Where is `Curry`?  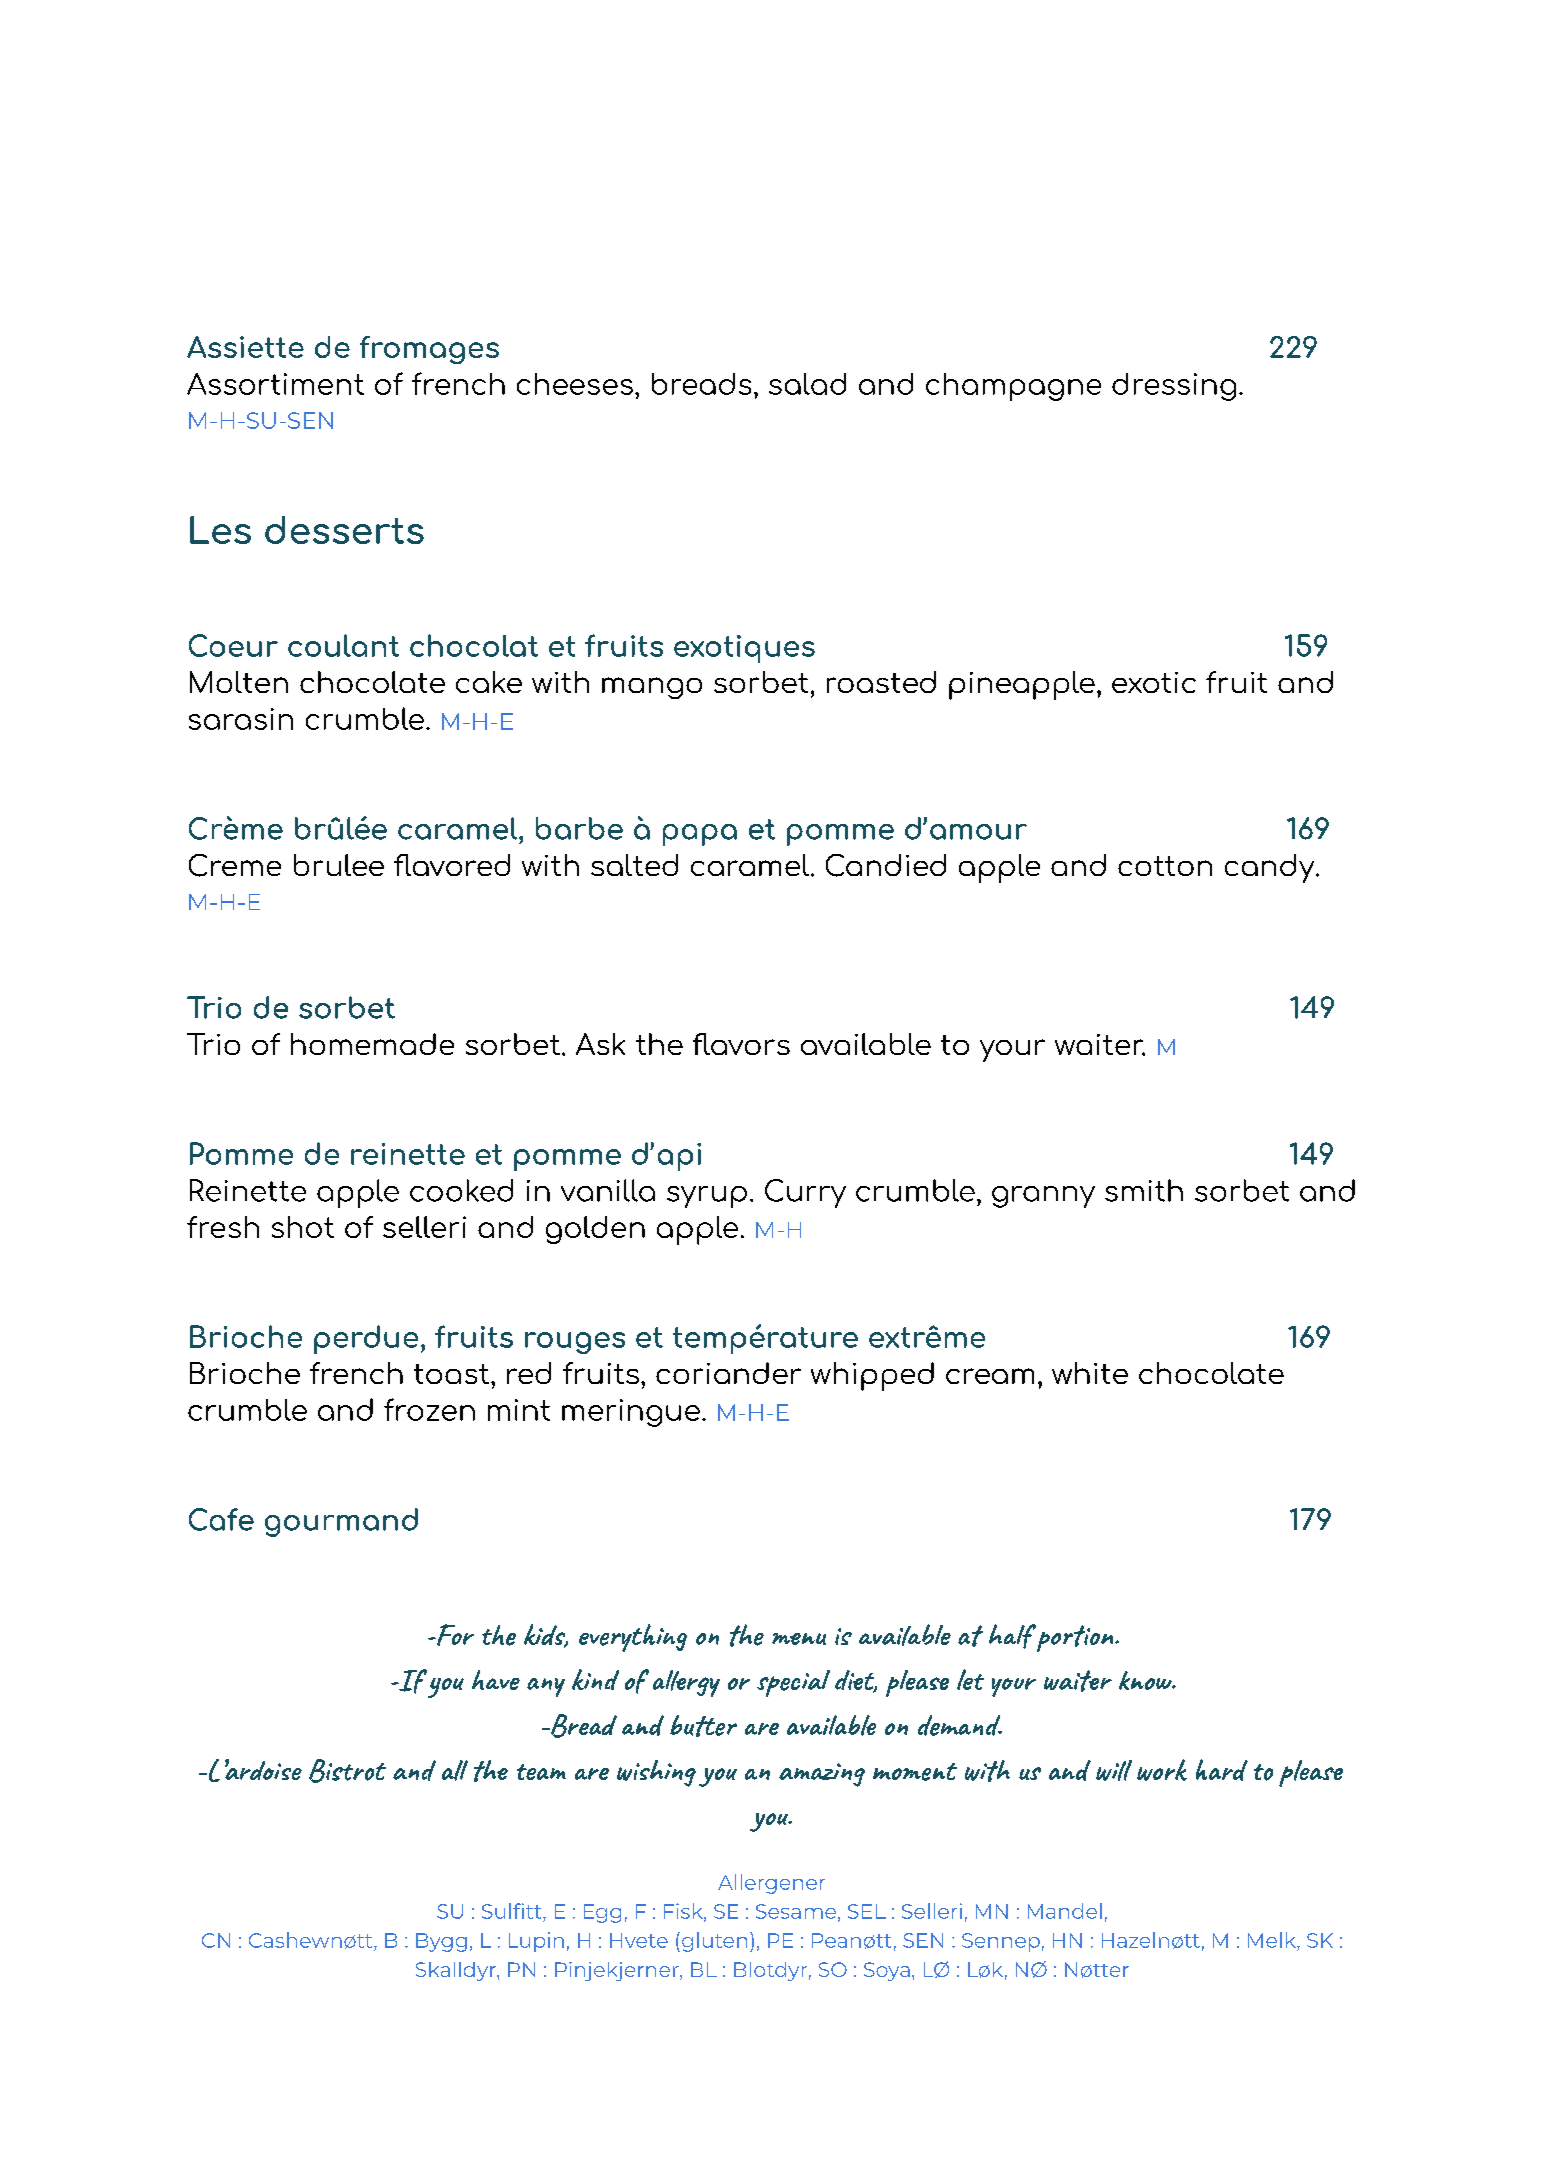
Curry is located at coordinates (805, 1193).
